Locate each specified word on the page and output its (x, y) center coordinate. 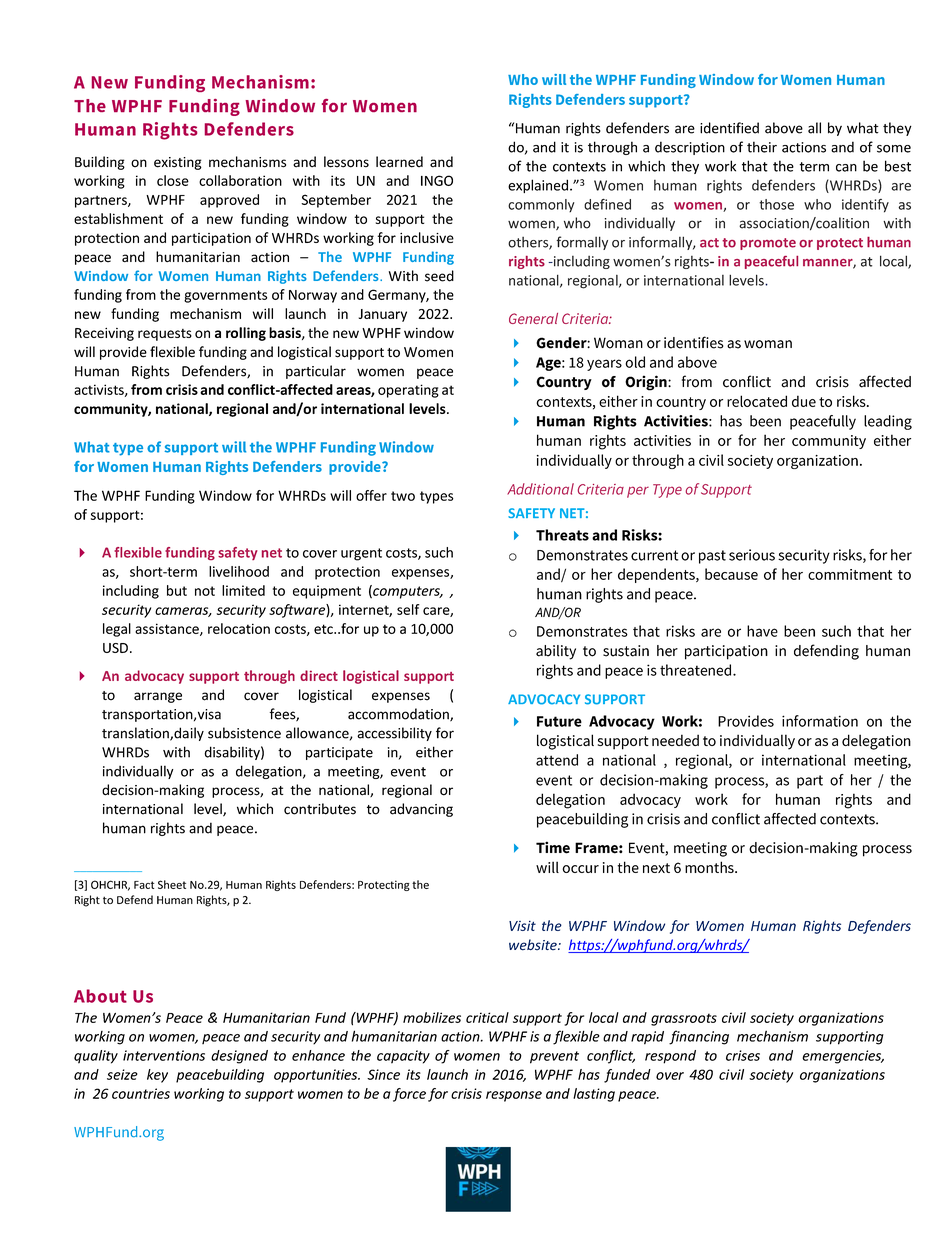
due (804, 401)
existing (178, 163)
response (514, 1096)
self (408, 609)
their (762, 147)
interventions (164, 1055)
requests (165, 335)
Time (553, 847)
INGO (437, 180)
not (205, 591)
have (762, 631)
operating (408, 391)
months (710, 867)
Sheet (172, 884)
